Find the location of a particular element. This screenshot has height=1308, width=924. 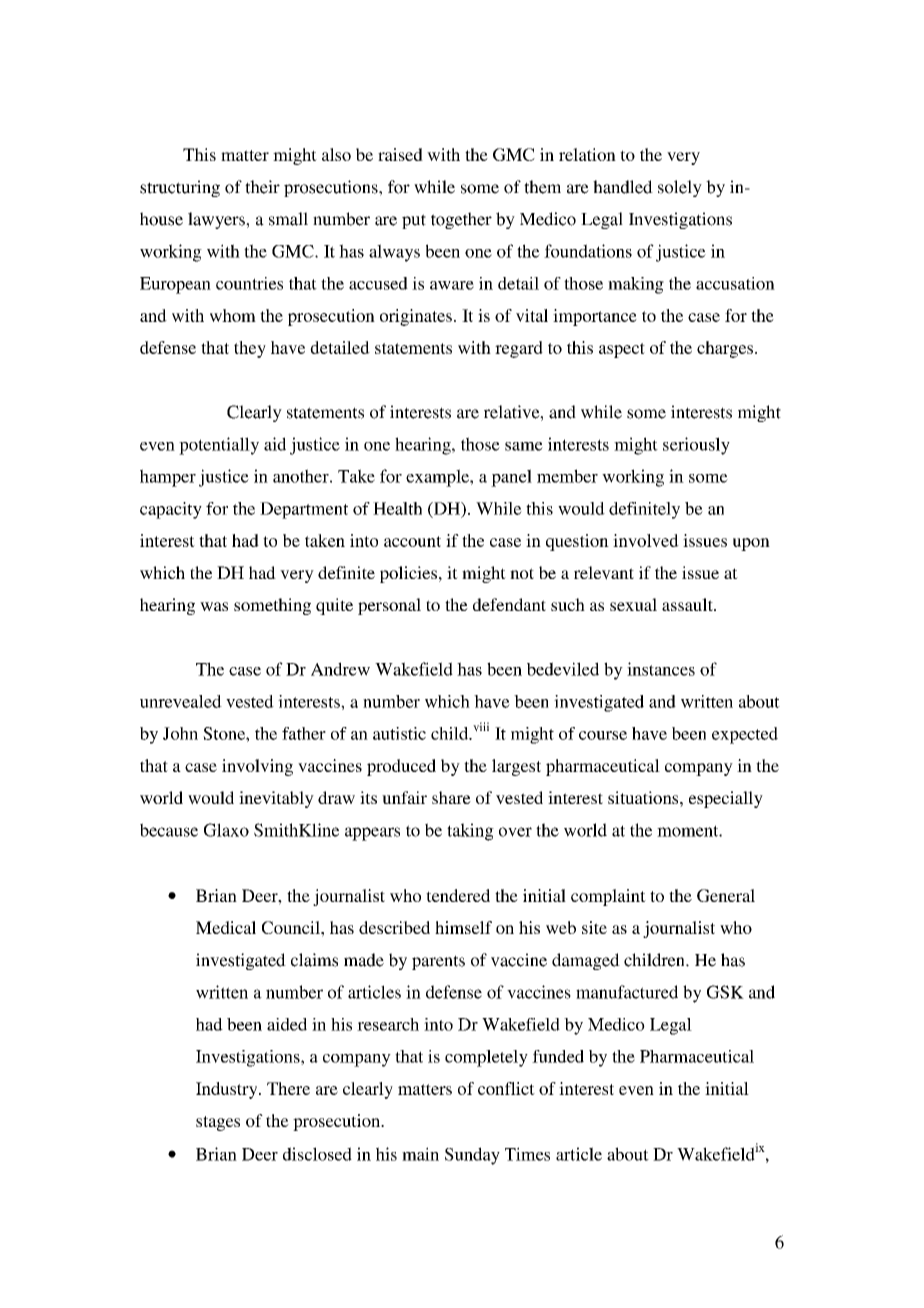

involving is located at coordinates (257, 767).
